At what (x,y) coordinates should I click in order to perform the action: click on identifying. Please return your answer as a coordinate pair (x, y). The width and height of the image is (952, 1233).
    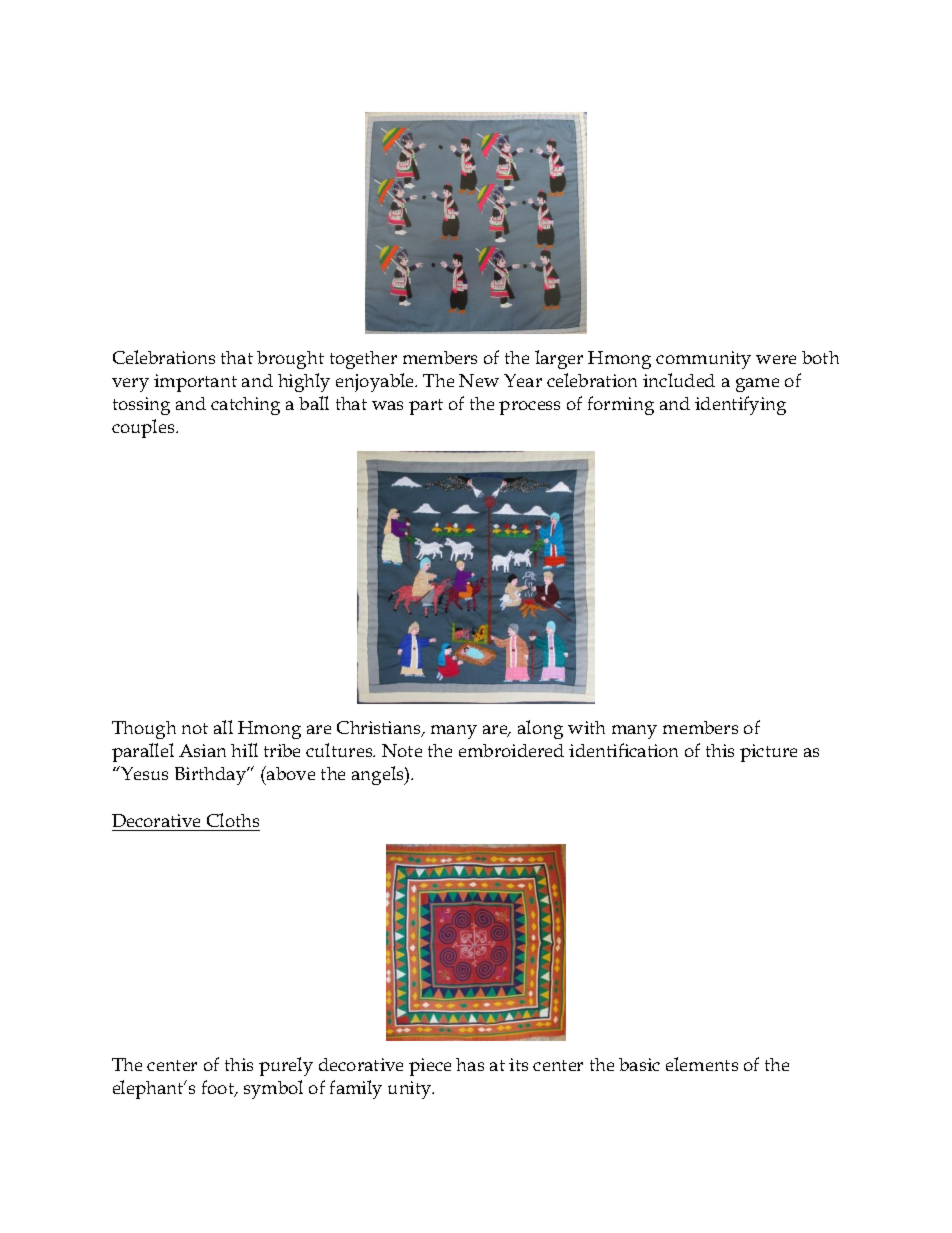
    Looking at the image, I should click on (740, 405).
